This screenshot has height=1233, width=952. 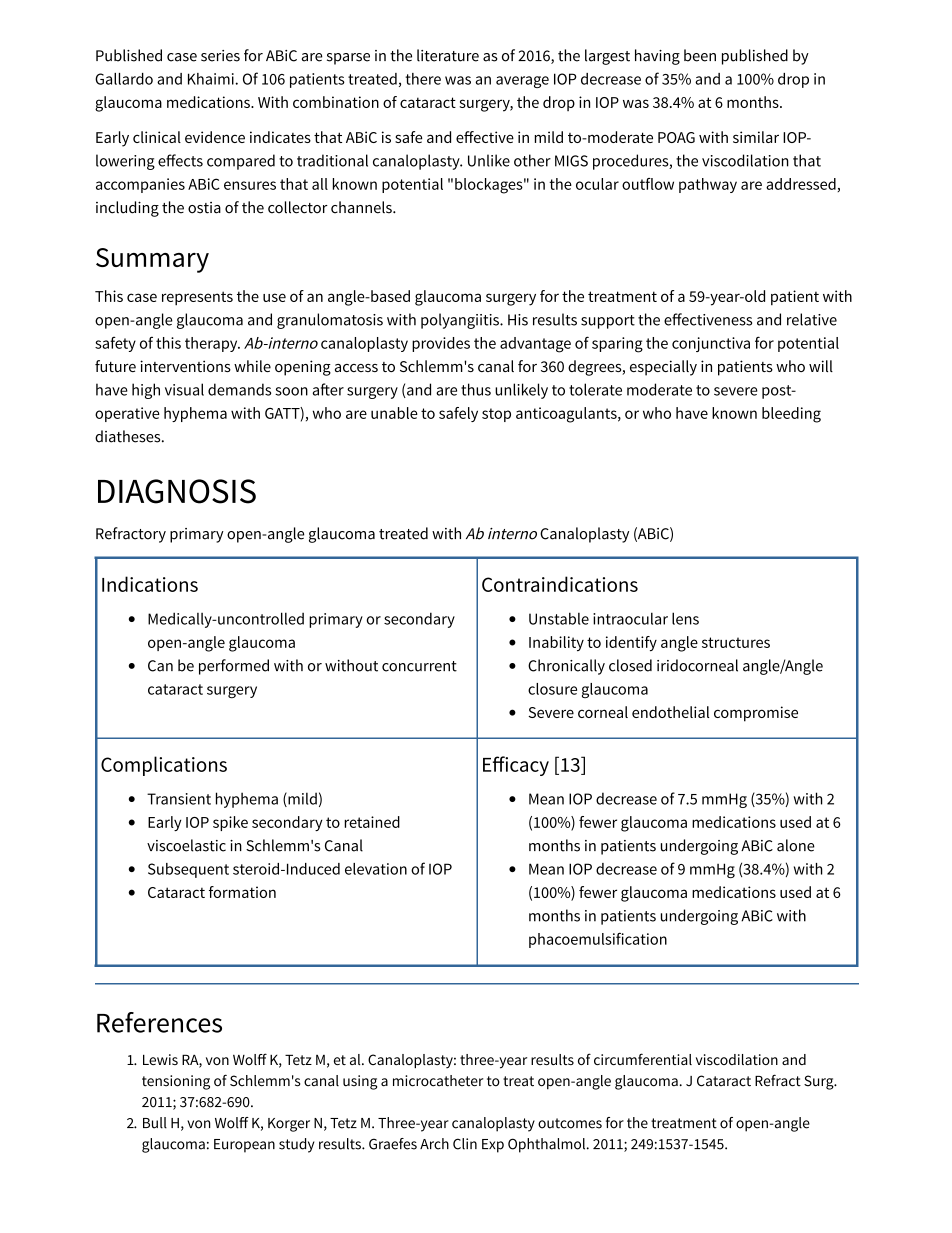 What do you see at coordinates (493, 1146) in the screenshot?
I see `Exp` at bounding box center [493, 1146].
